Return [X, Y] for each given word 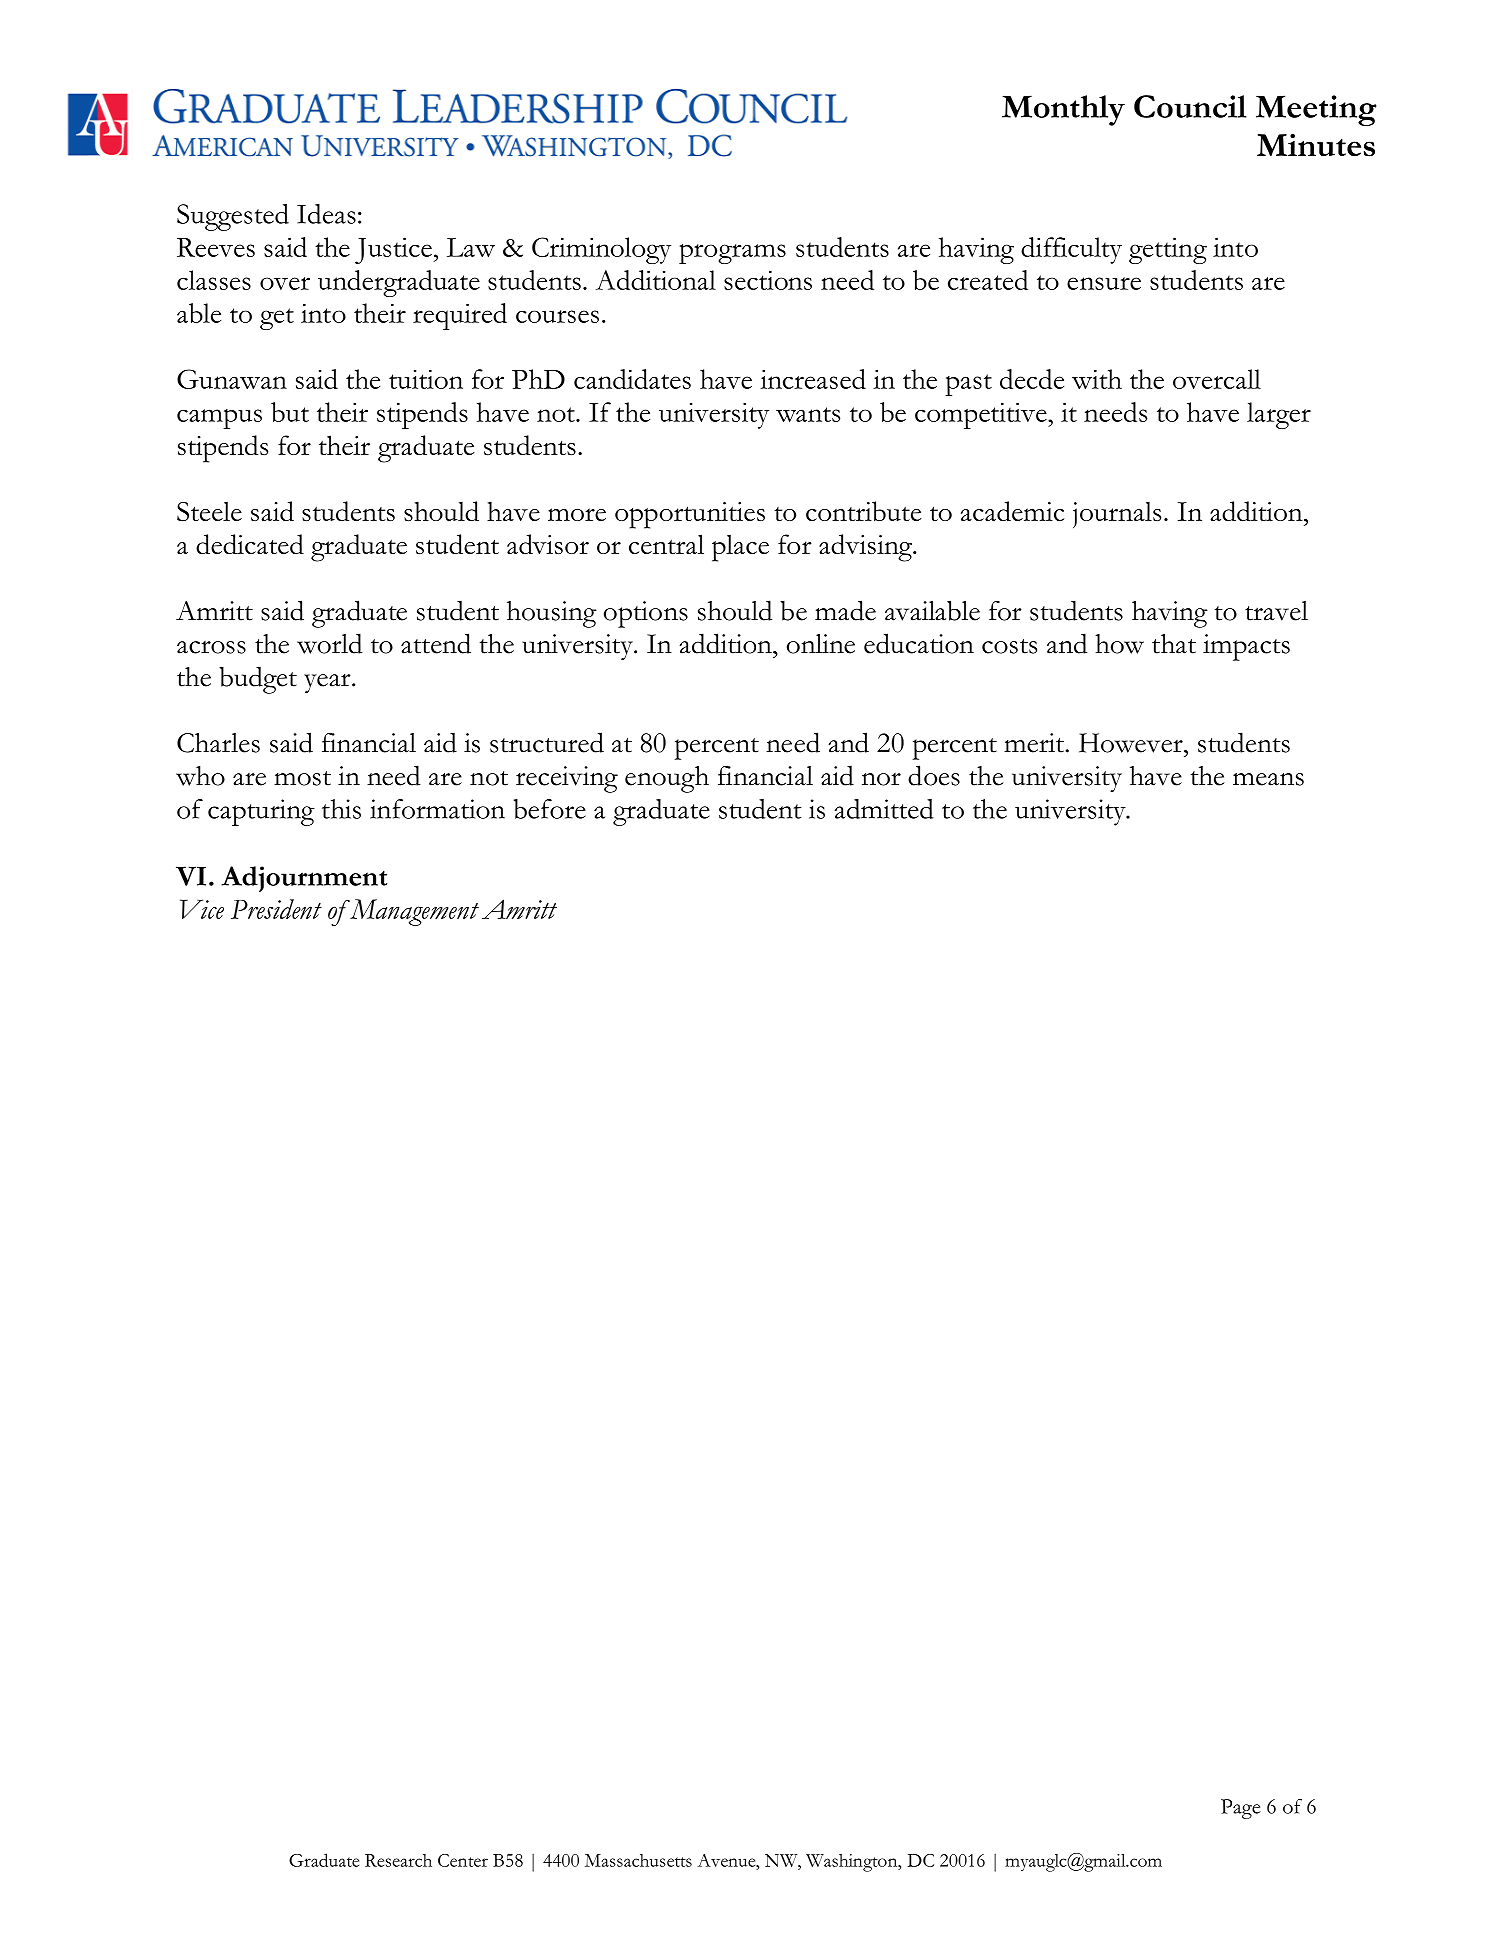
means [1268, 779]
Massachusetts [638, 1860]
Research [398, 1860]
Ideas [326, 214]
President [276, 909]
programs [732, 254]
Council [1190, 106]
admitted [884, 809]
